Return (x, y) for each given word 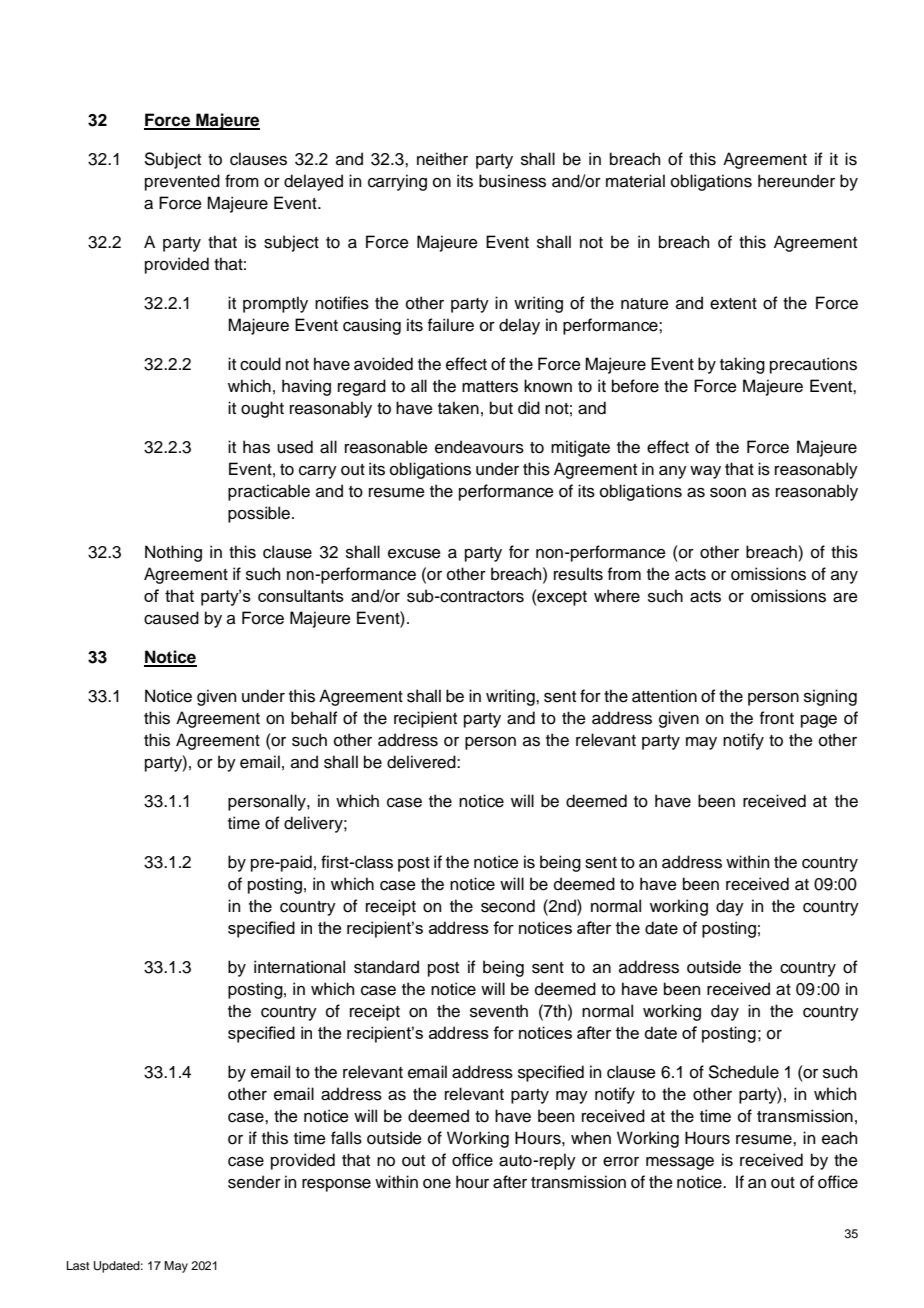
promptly (275, 304)
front (777, 718)
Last (78, 1265)
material (635, 181)
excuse (414, 554)
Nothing (173, 553)
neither (442, 159)
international (299, 967)
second (508, 906)
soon (728, 493)
